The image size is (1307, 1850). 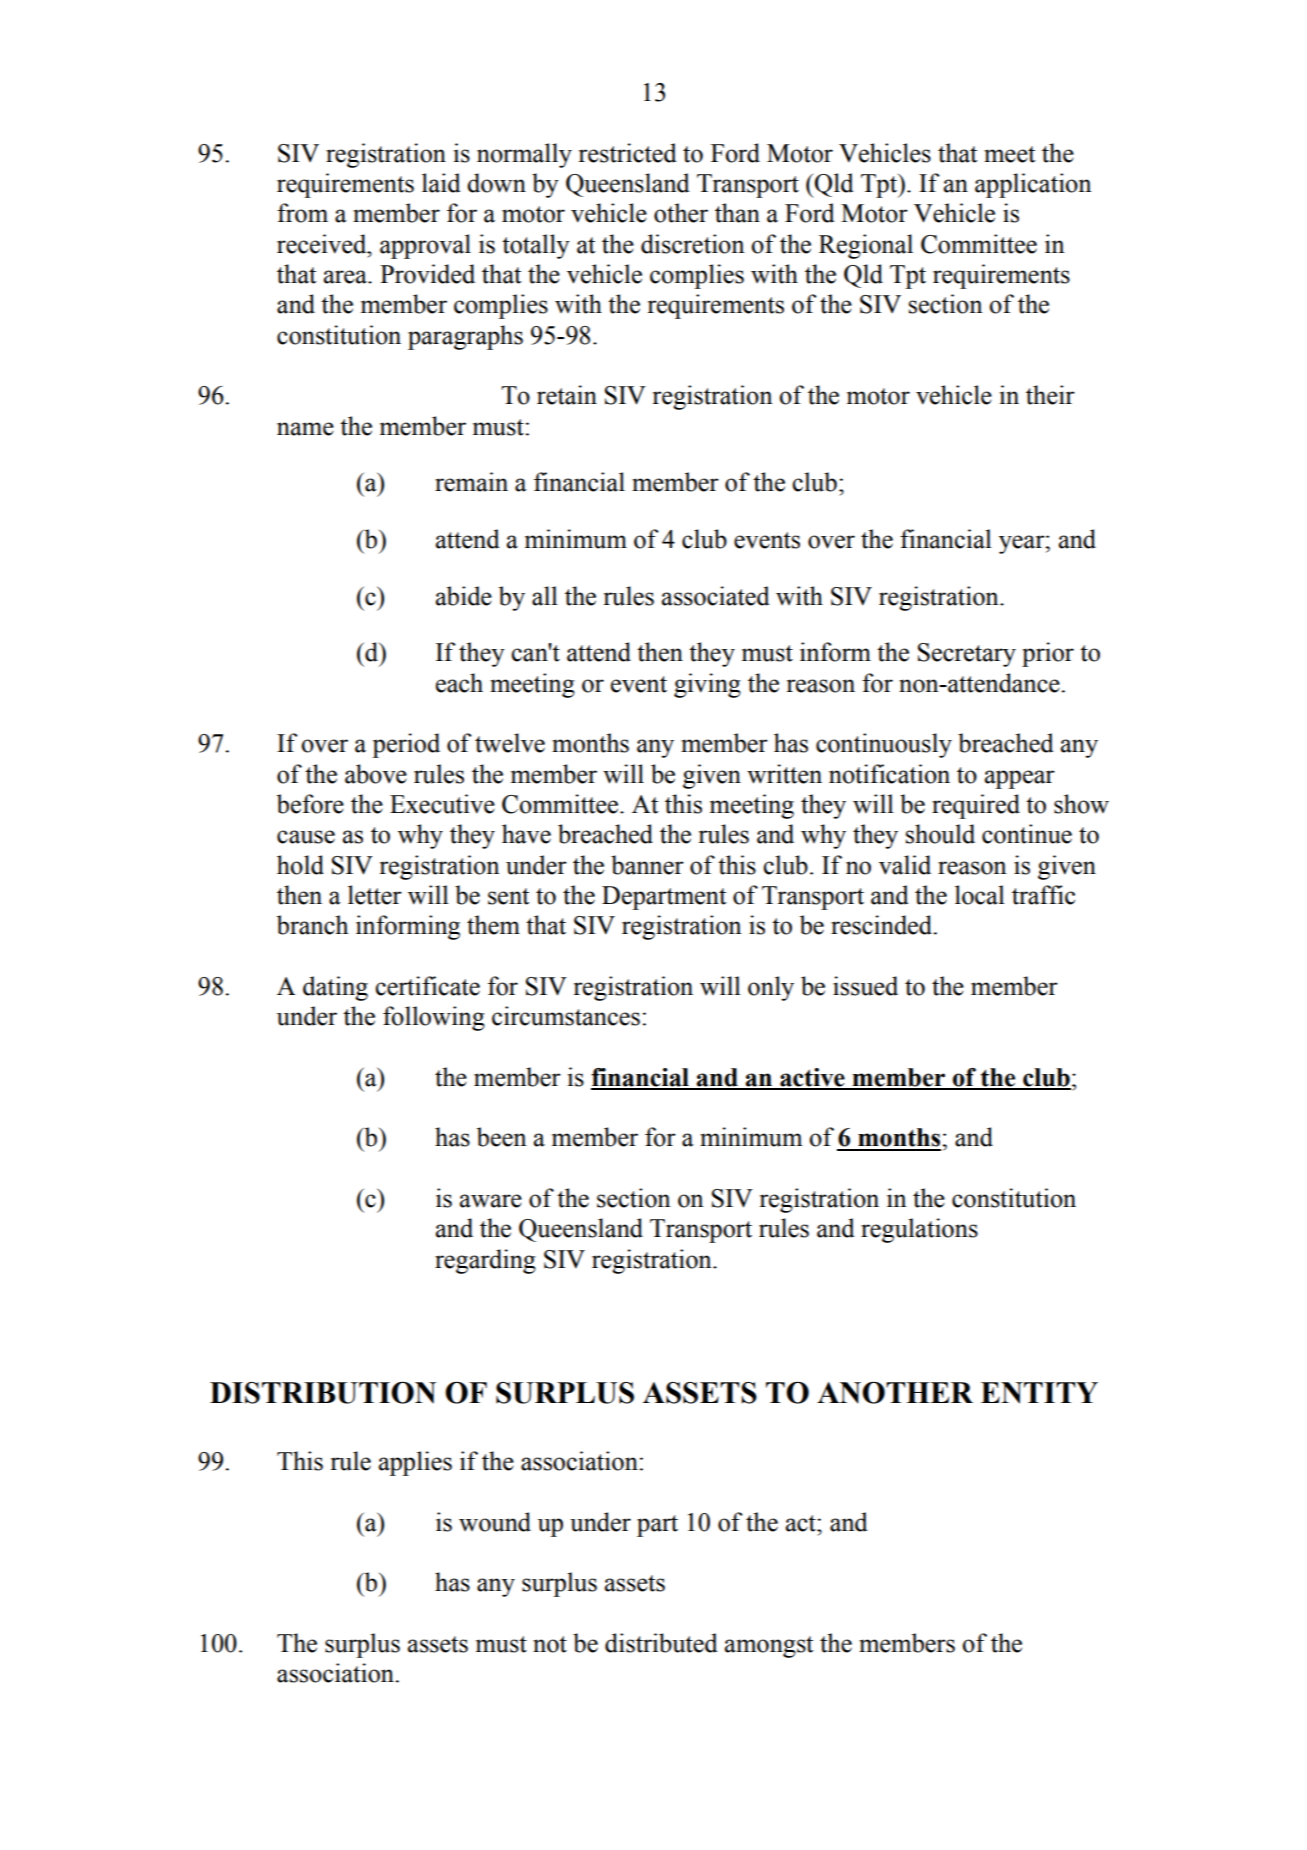 What do you see at coordinates (1033, 185) in the page?
I see `application` at bounding box center [1033, 185].
